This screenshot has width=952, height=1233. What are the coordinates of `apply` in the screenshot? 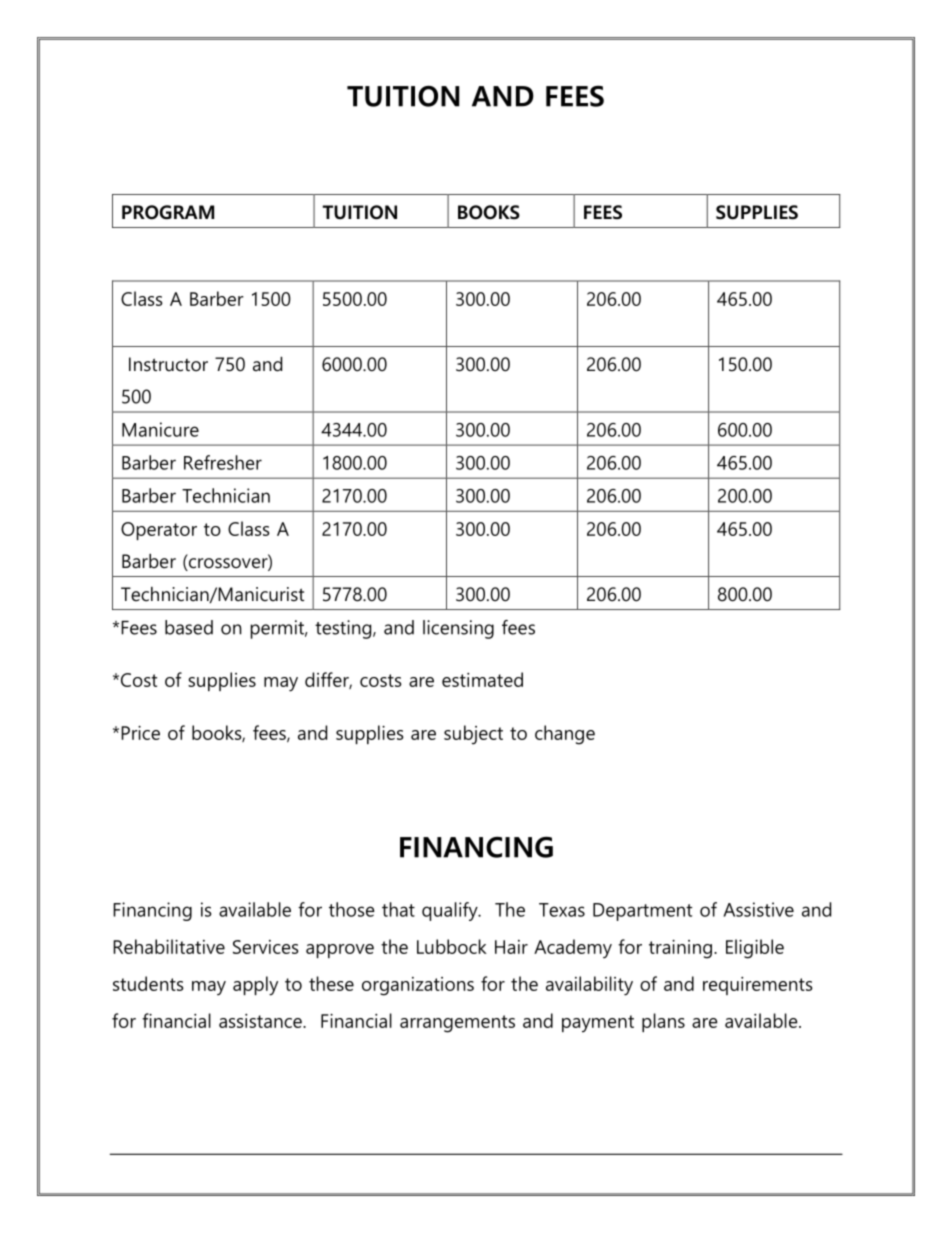 It's located at (255, 986).
